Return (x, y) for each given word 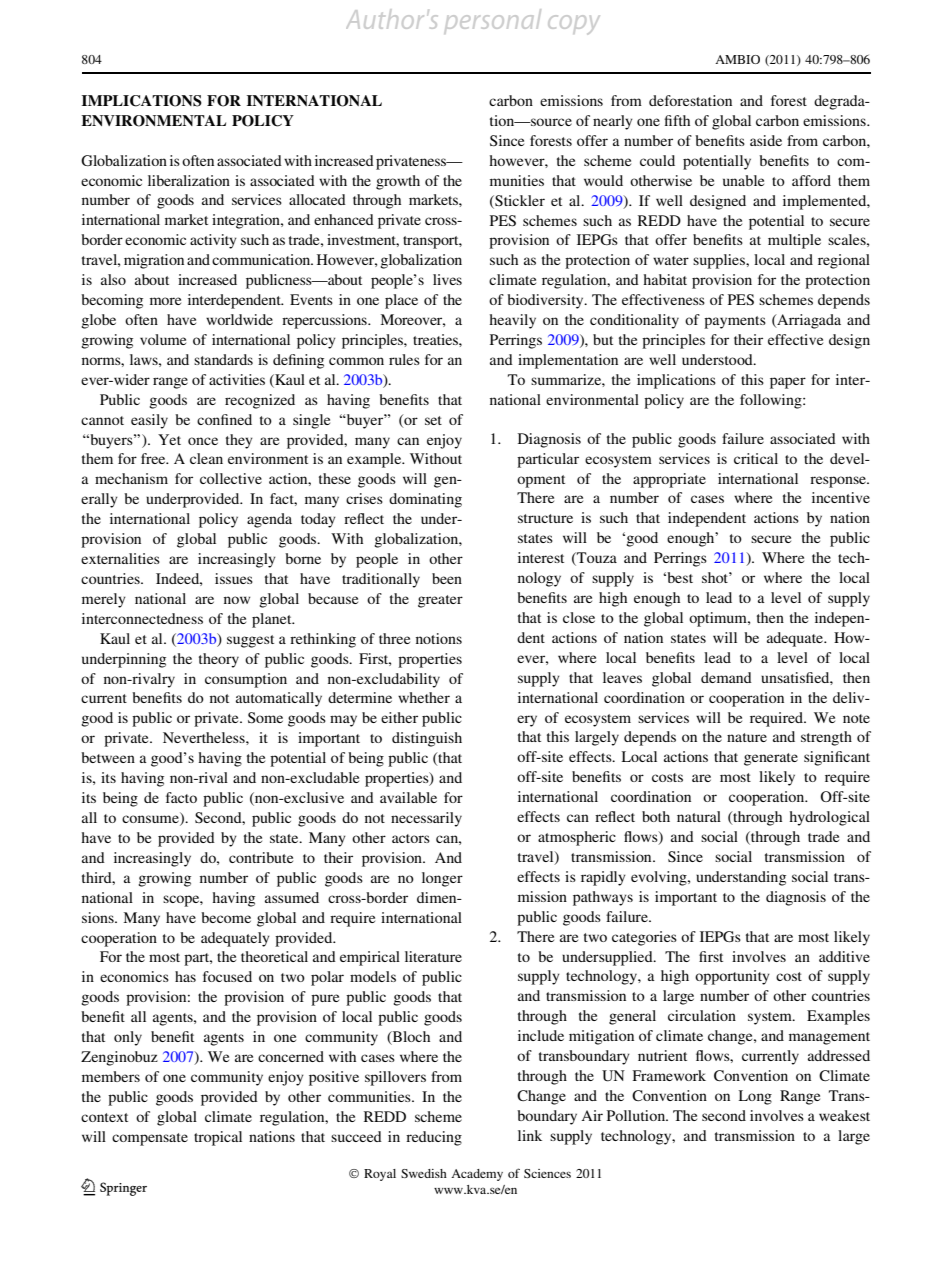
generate (771, 759)
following (772, 401)
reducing (434, 1138)
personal (493, 21)
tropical (218, 1138)
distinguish (427, 739)
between (108, 757)
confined (224, 419)
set (433, 420)
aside (766, 140)
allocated (317, 199)
